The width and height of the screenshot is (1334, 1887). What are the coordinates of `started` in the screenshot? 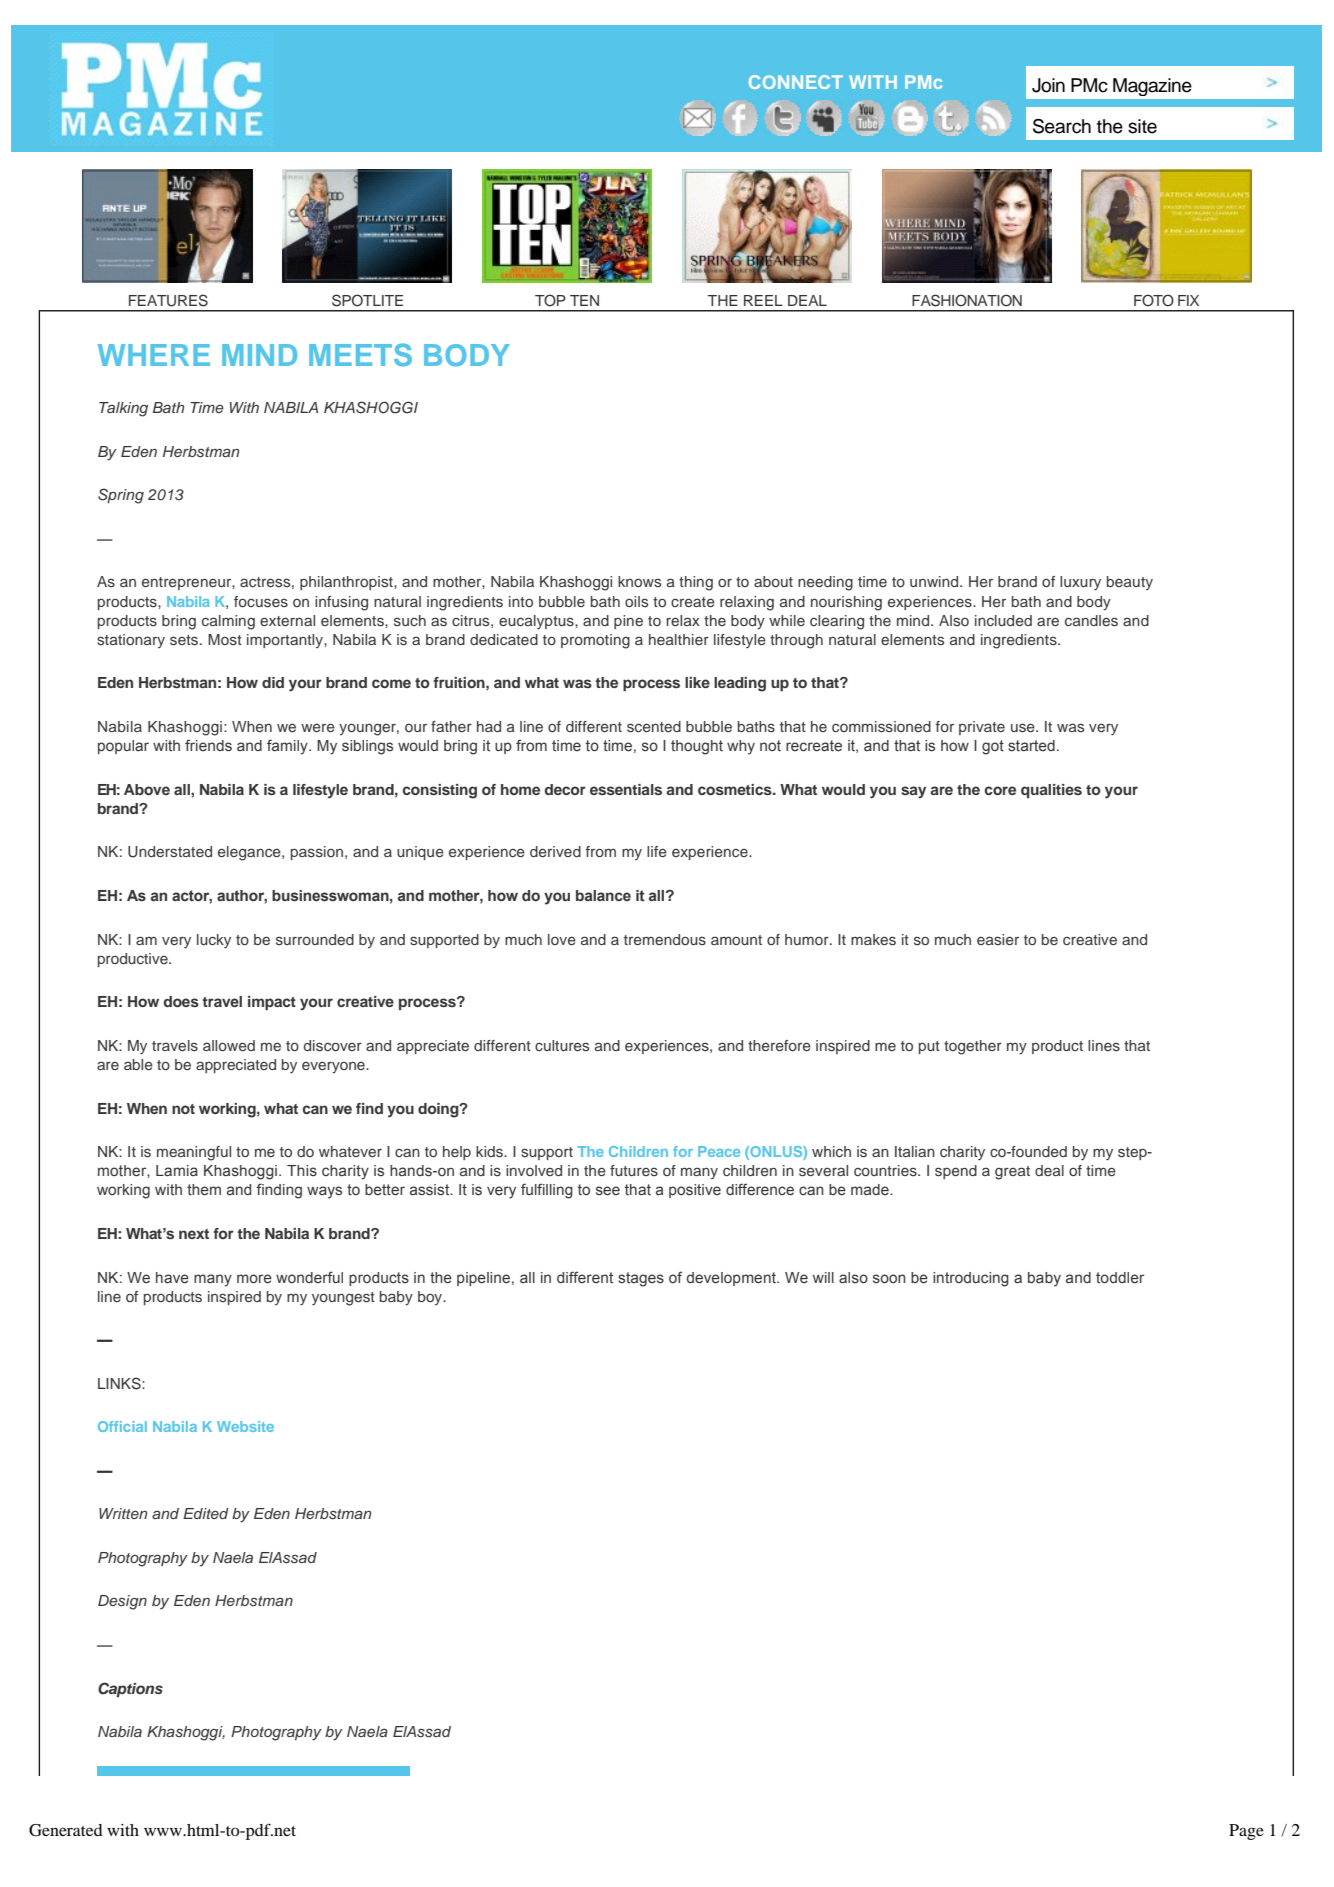 It's located at (1031, 745).
